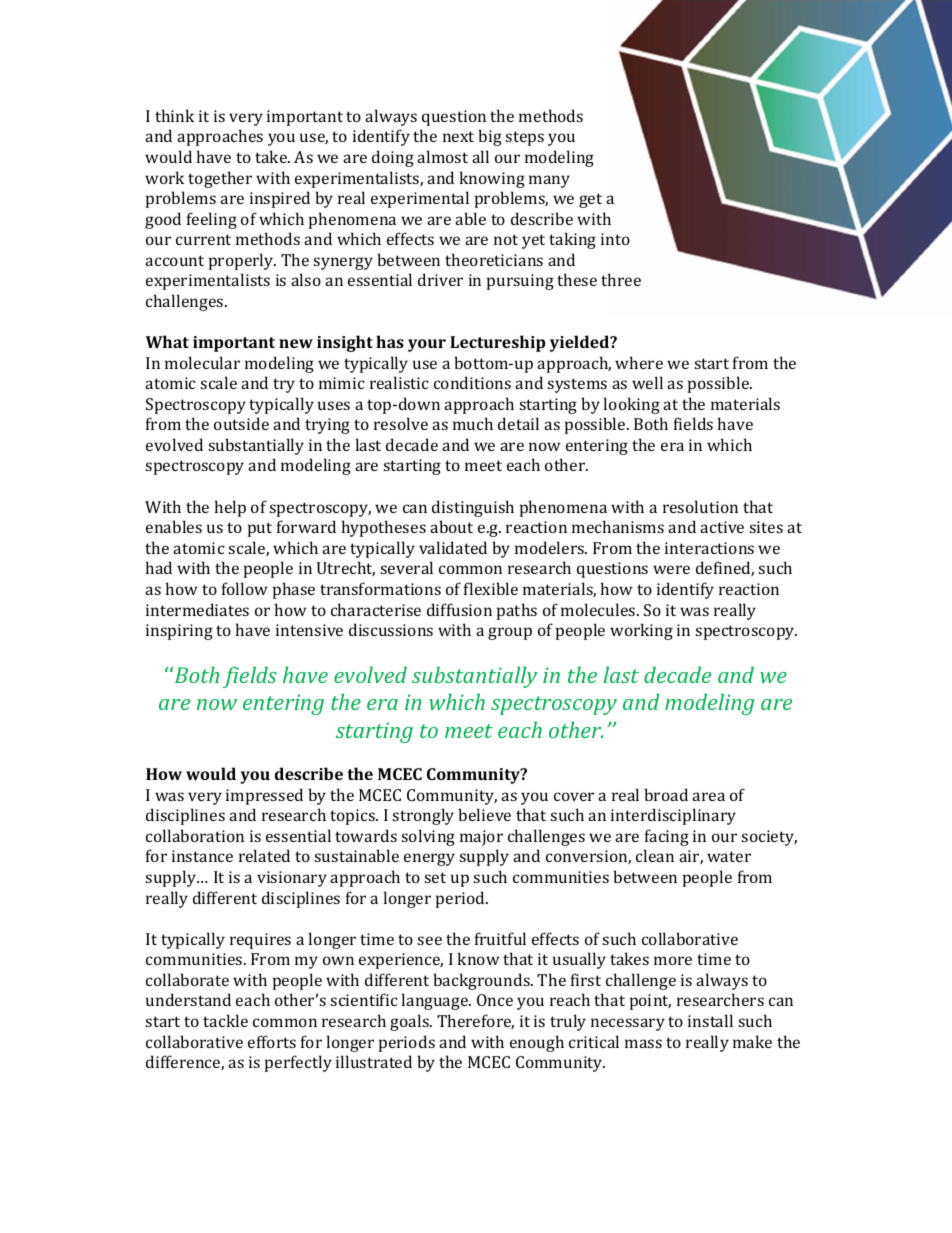 The width and height of the page is (952, 1233). What do you see at coordinates (459, 609) in the page?
I see `diffusion` at bounding box center [459, 609].
